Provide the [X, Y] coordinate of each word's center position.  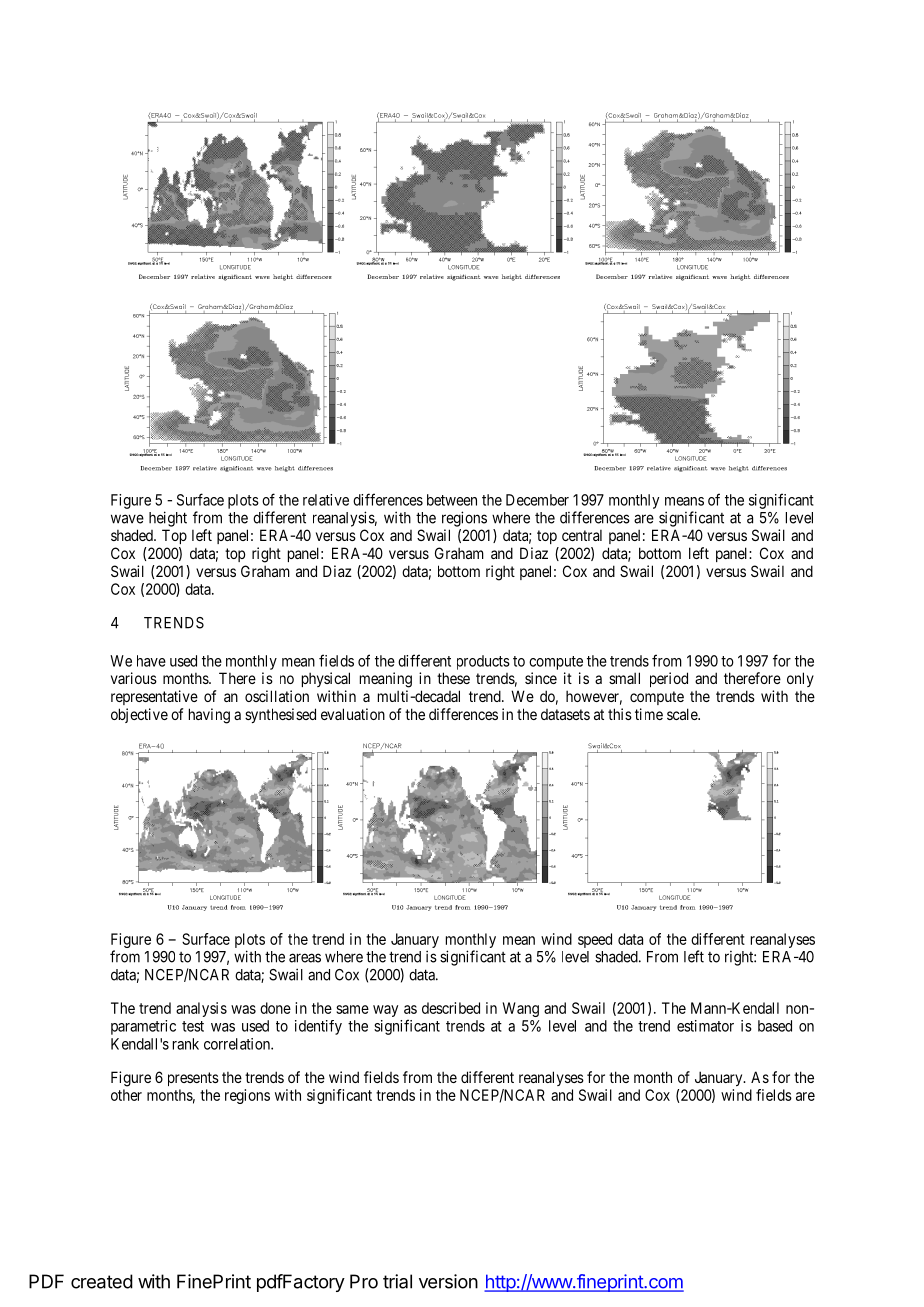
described [451, 1008]
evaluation [353, 714]
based [775, 1026]
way [385, 1011]
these [453, 678]
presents [193, 1079]
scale [683, 714]
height [168, 519]
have [151, 661]
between [452, 500]
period [669, 679]
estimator [705, 1026]
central [582, 535]
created [102, 1281]
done [275, 1008]
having [209, 716]
